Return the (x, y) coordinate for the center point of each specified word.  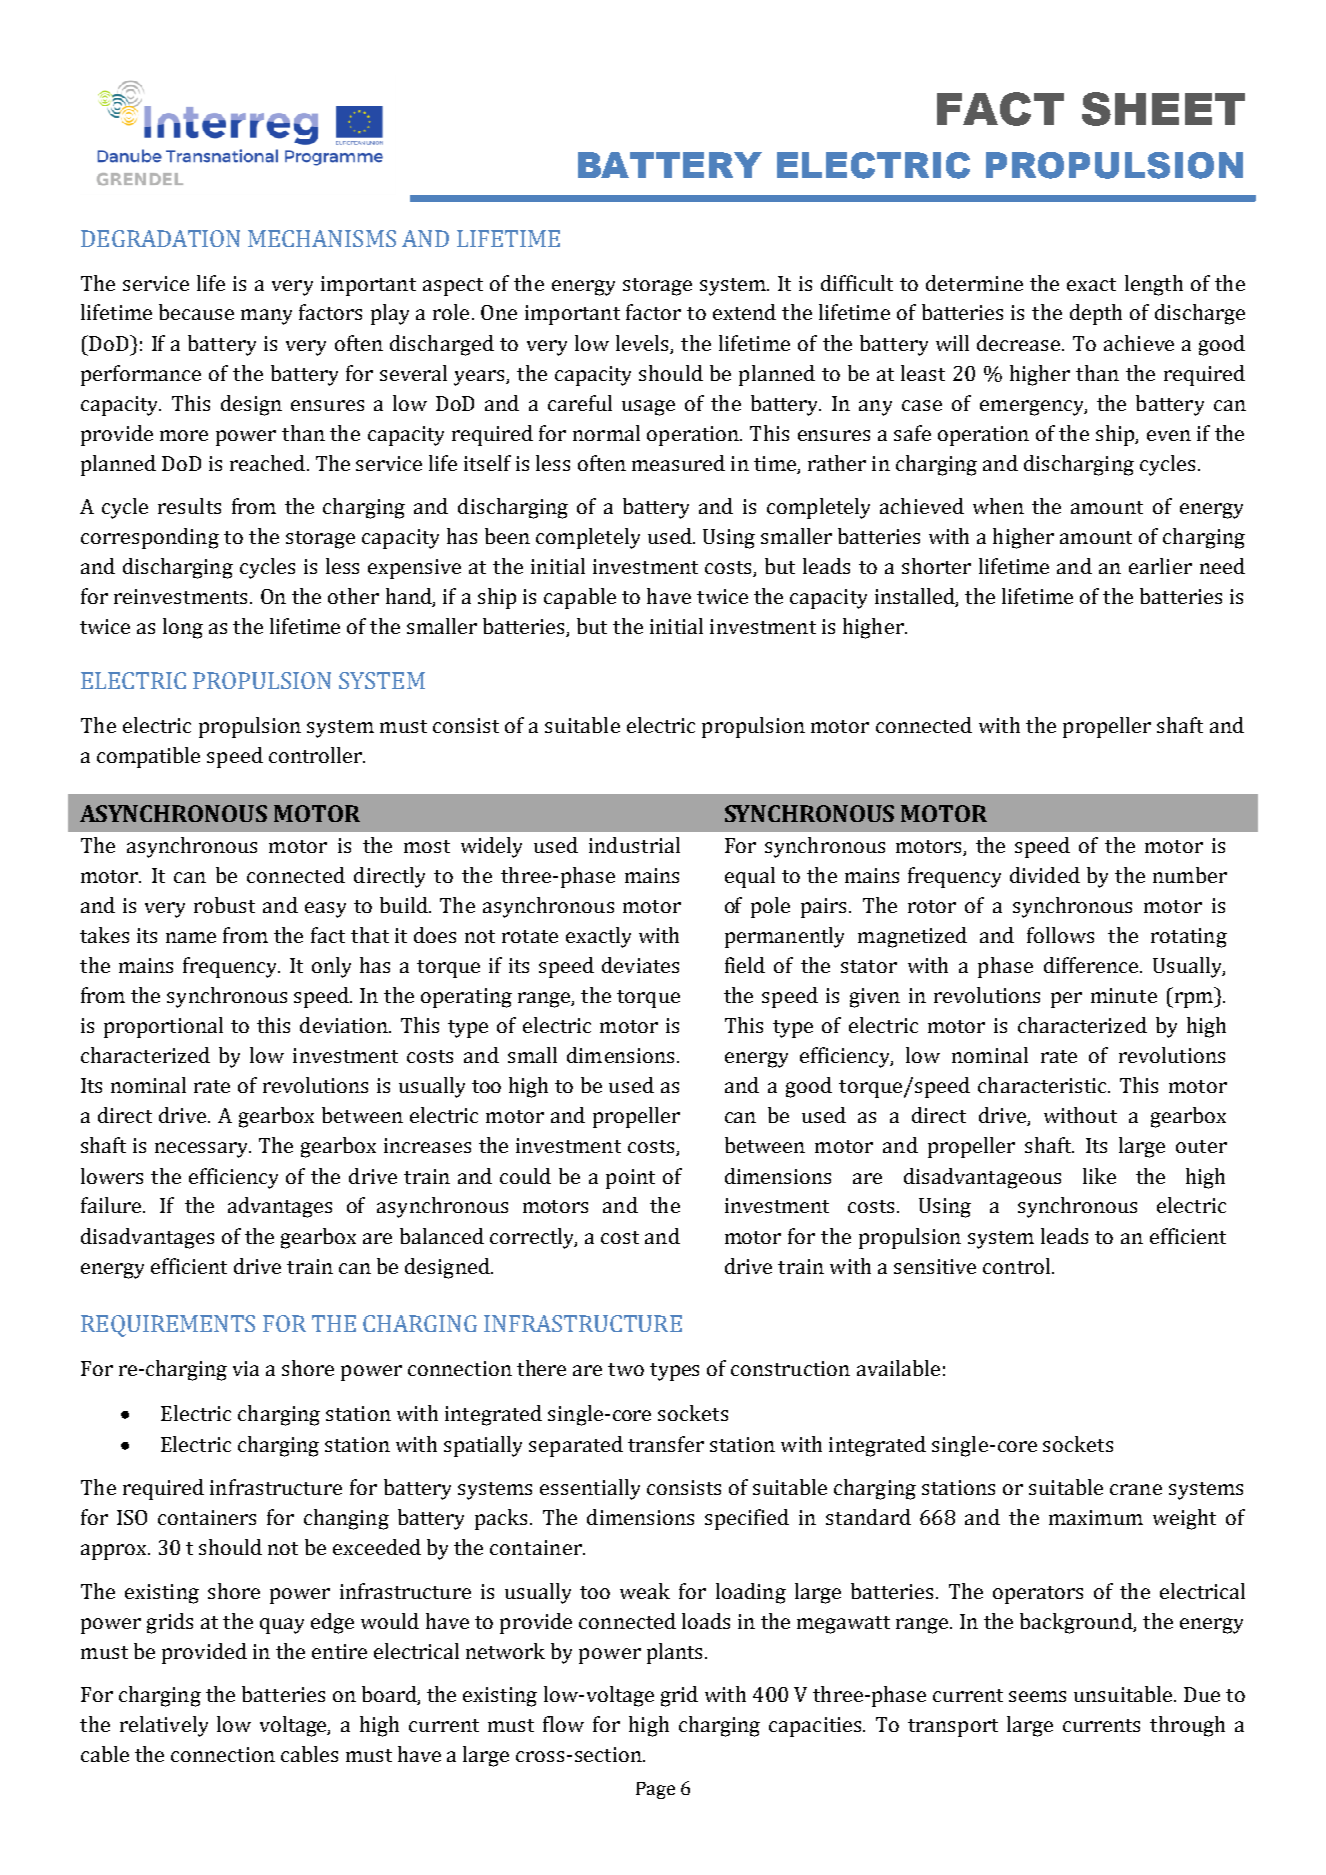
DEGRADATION (160, 238)
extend (744, 312)
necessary (203, 1150)
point (630, 1179)
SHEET (1163, 109)
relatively (164, 1726)
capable (580, 598)
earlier (1160, 566)
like (1099, 1176)
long (183, 628)
